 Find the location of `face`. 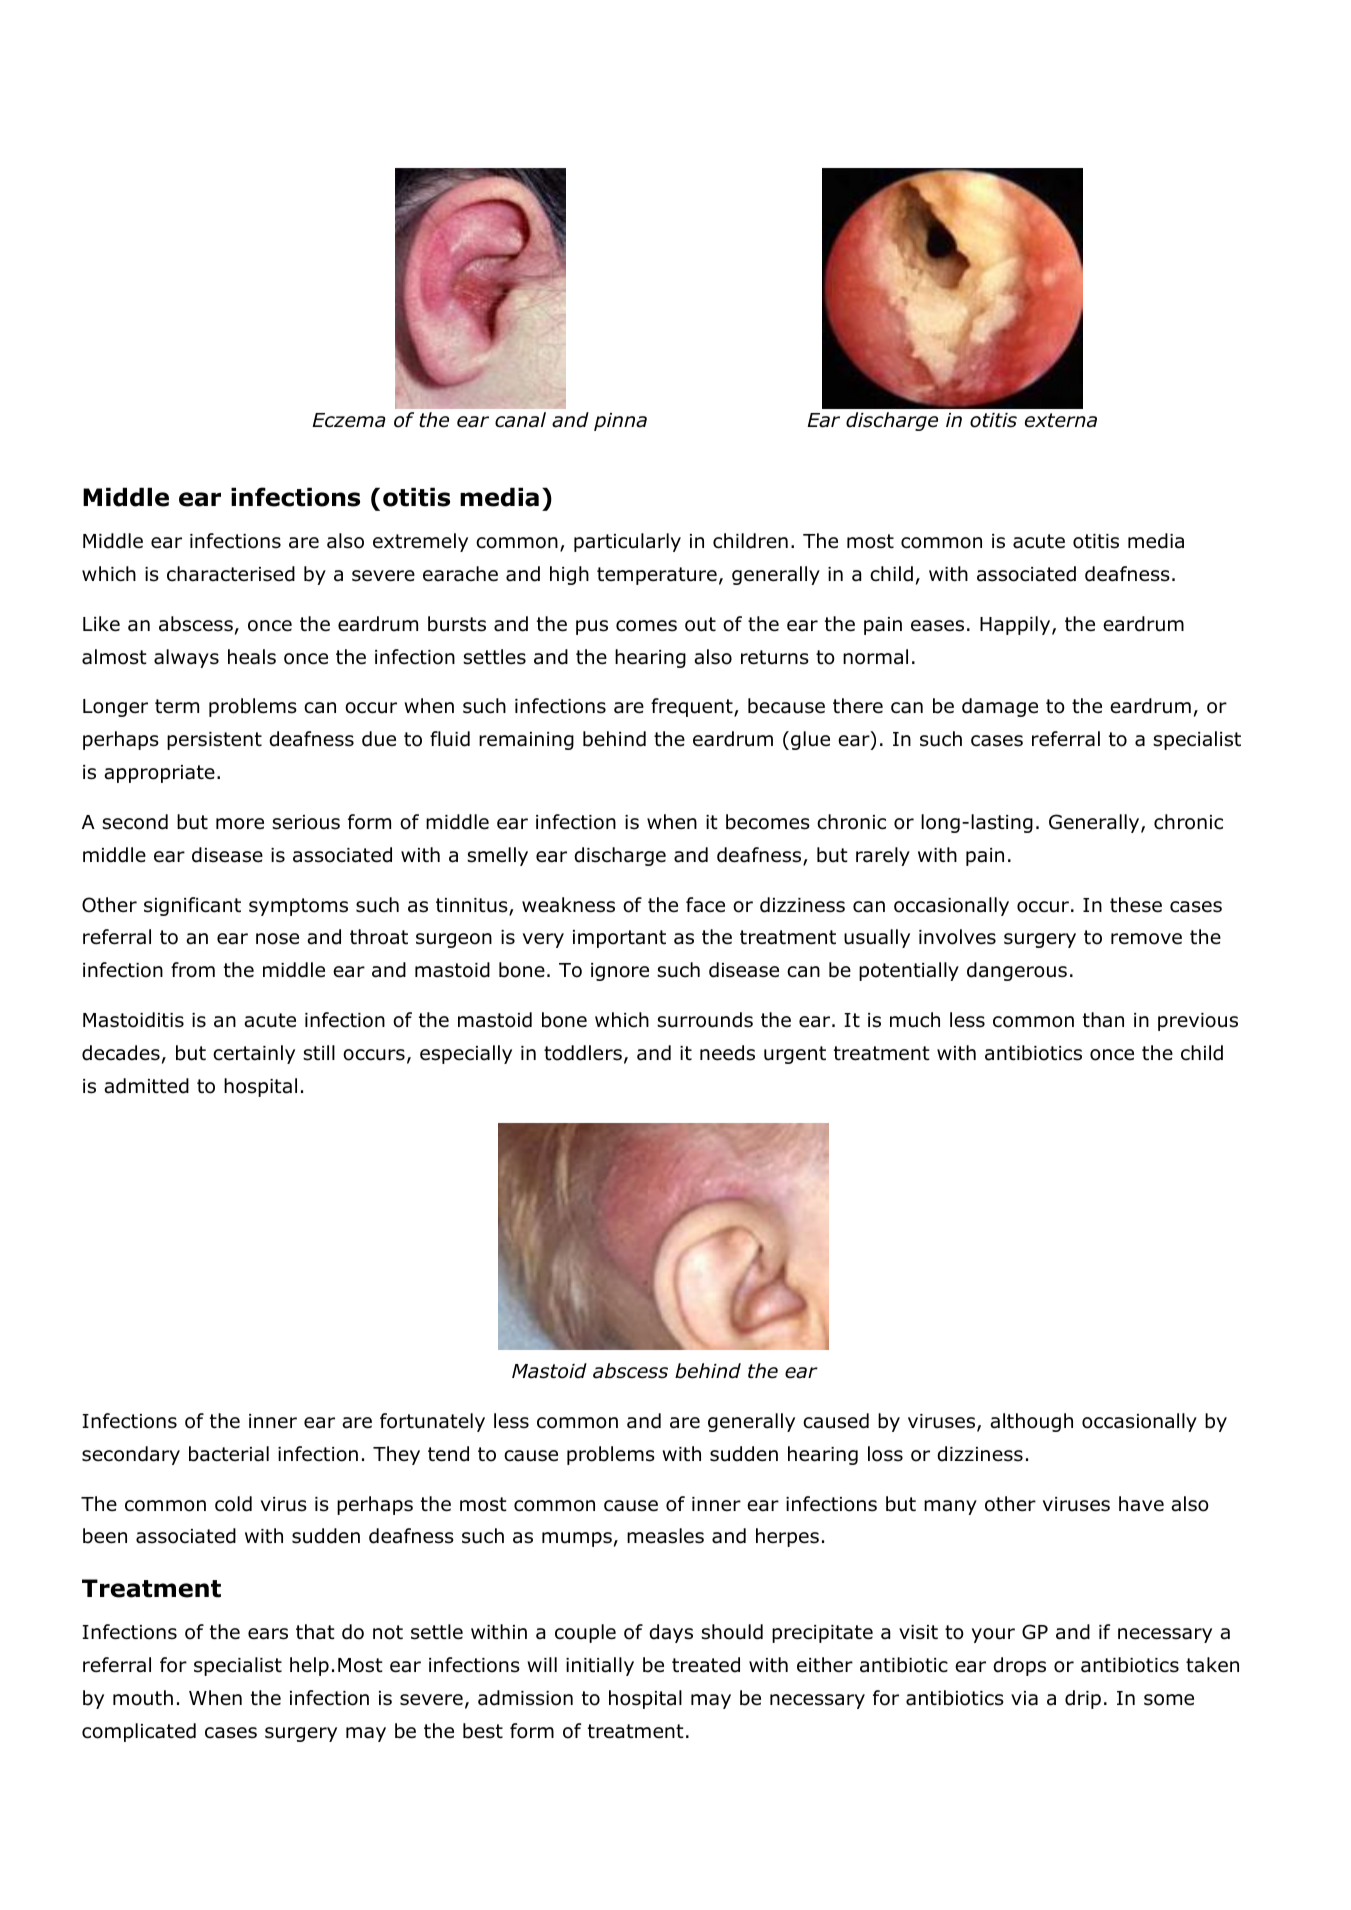

face is located at coordinates (705, 905).
